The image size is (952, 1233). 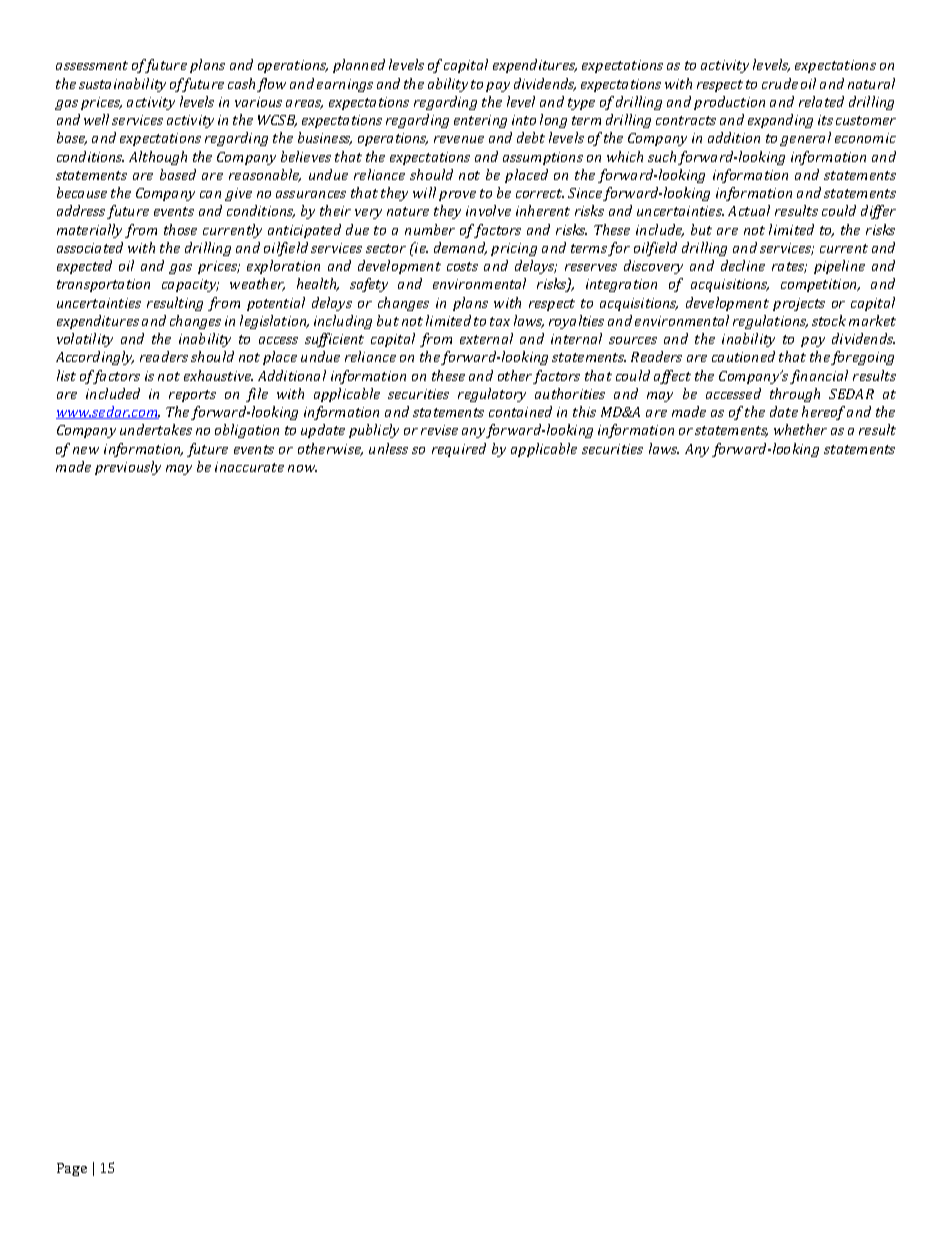 What do you see at coordinates (486, 338) in the screenshot?
I see `external` at bounding box center [486, 338].
